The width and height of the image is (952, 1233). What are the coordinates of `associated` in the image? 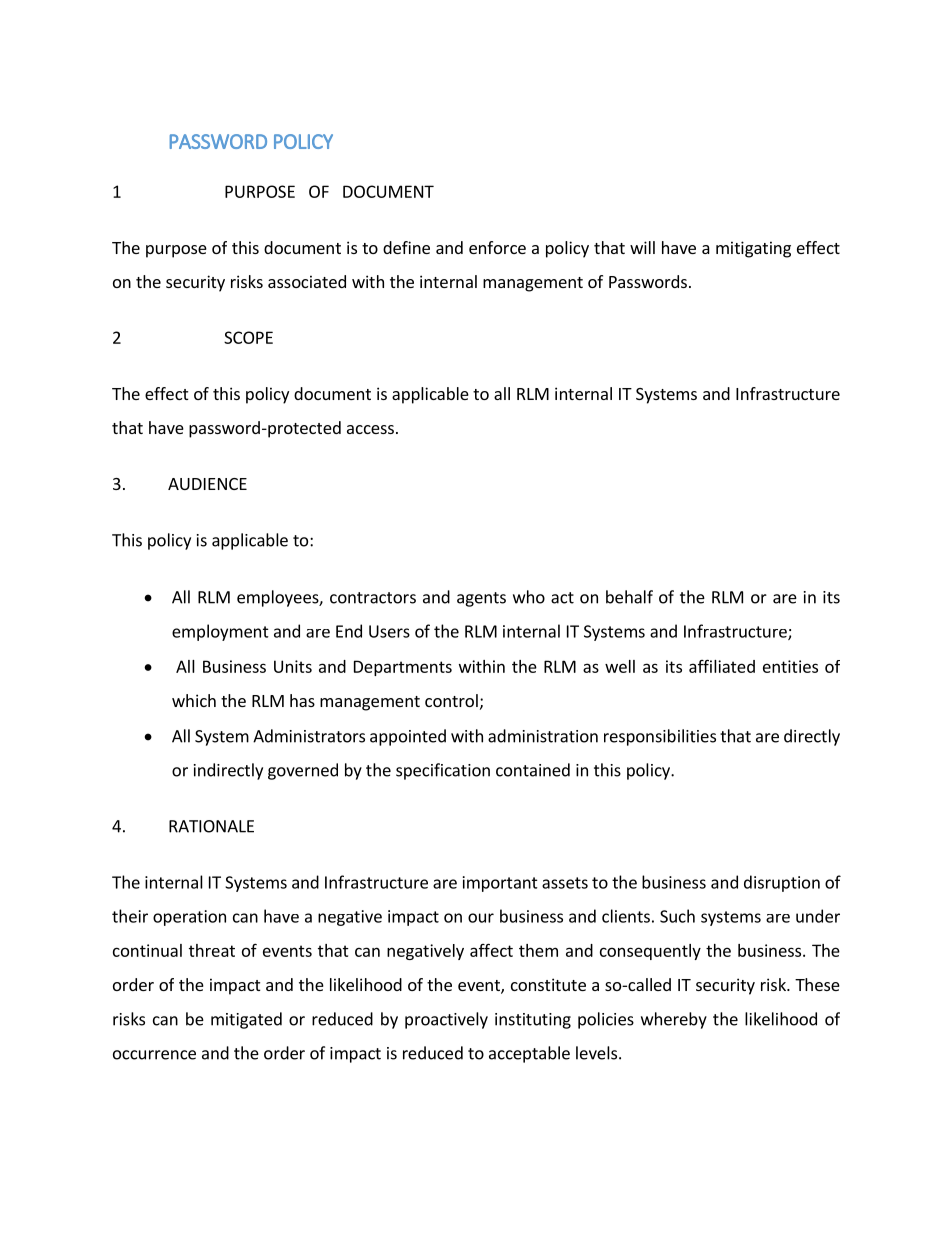 It's located at (307, 281).
